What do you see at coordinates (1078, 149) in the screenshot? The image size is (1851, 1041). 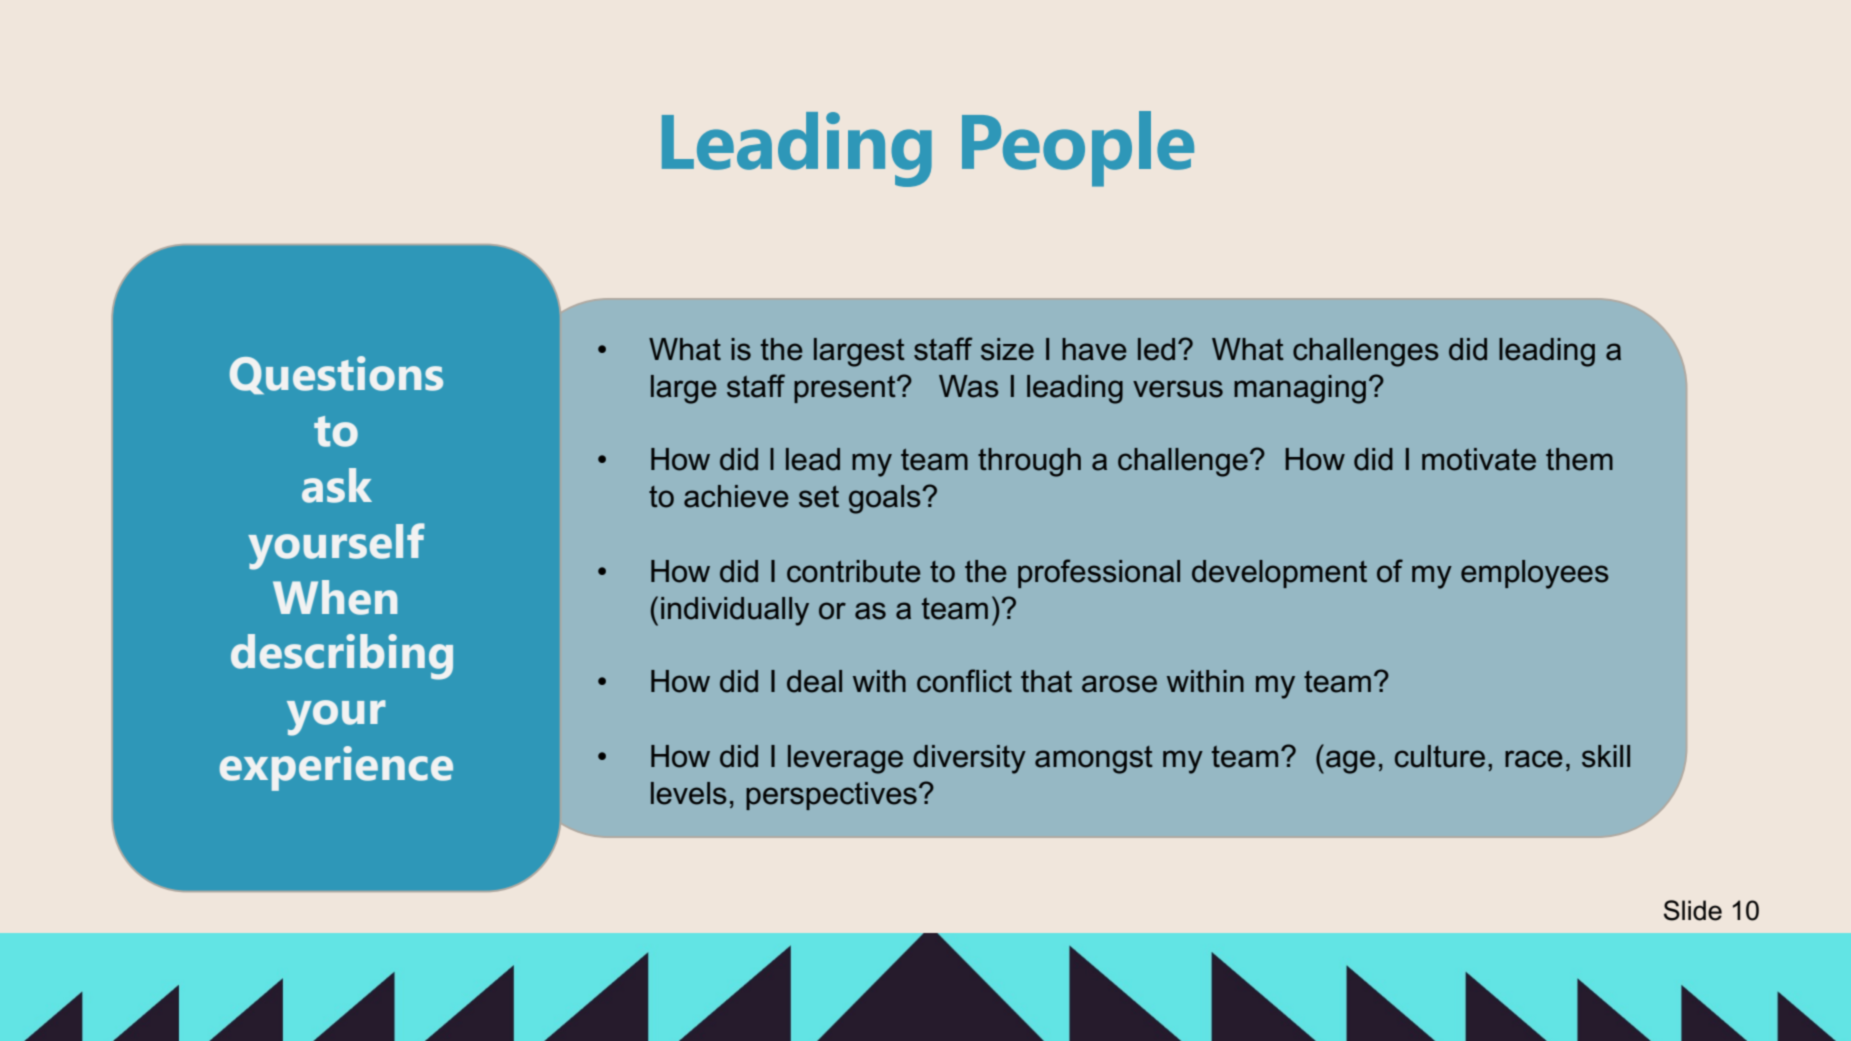 I see `People` at bounding box center [1078, 149].
